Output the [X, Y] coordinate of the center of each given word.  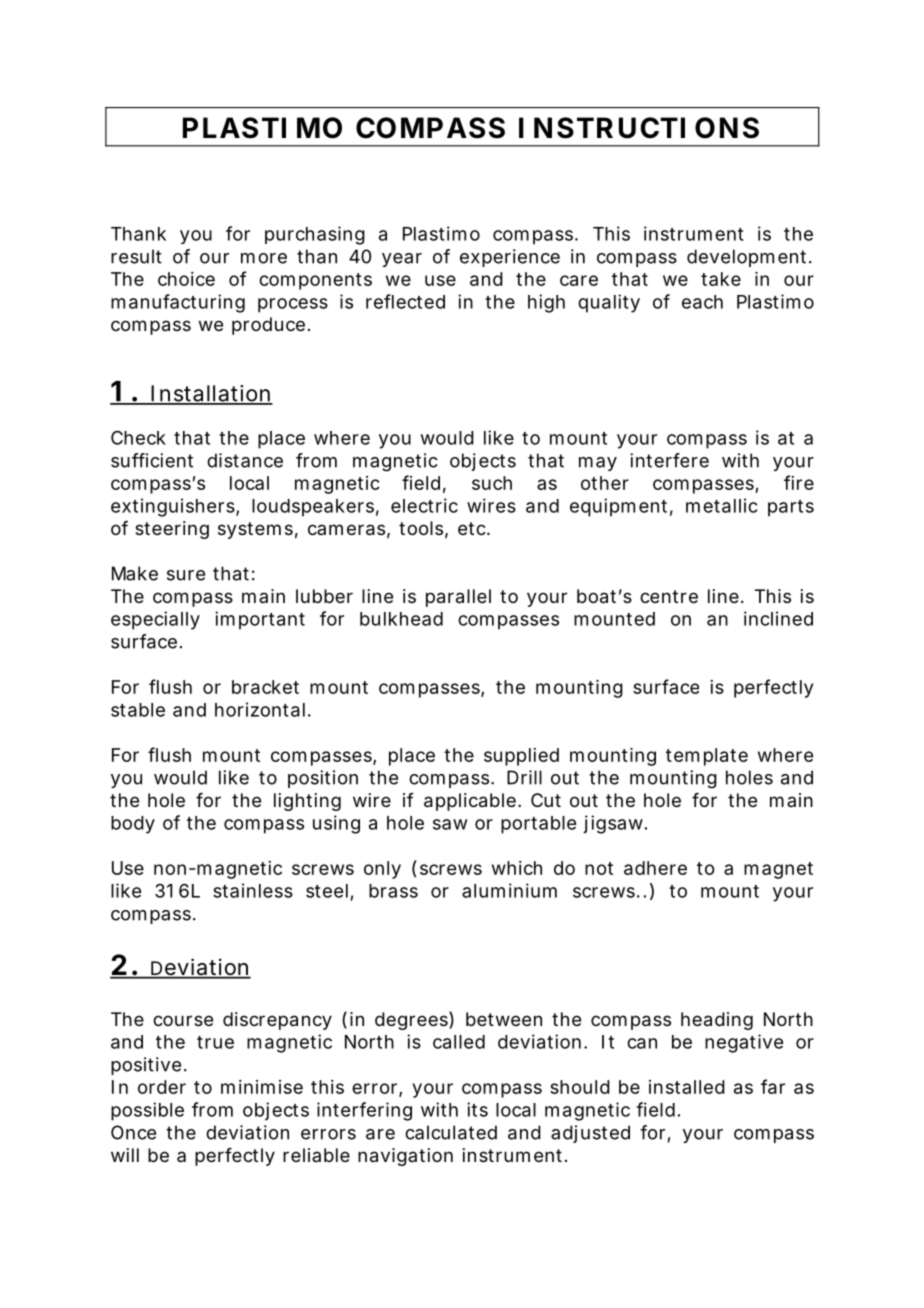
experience [510, 258]
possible [147, 1111]
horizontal [260, 709]
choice [186, 279]
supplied [521, 757]
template [707, 757]
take [721, 279]
